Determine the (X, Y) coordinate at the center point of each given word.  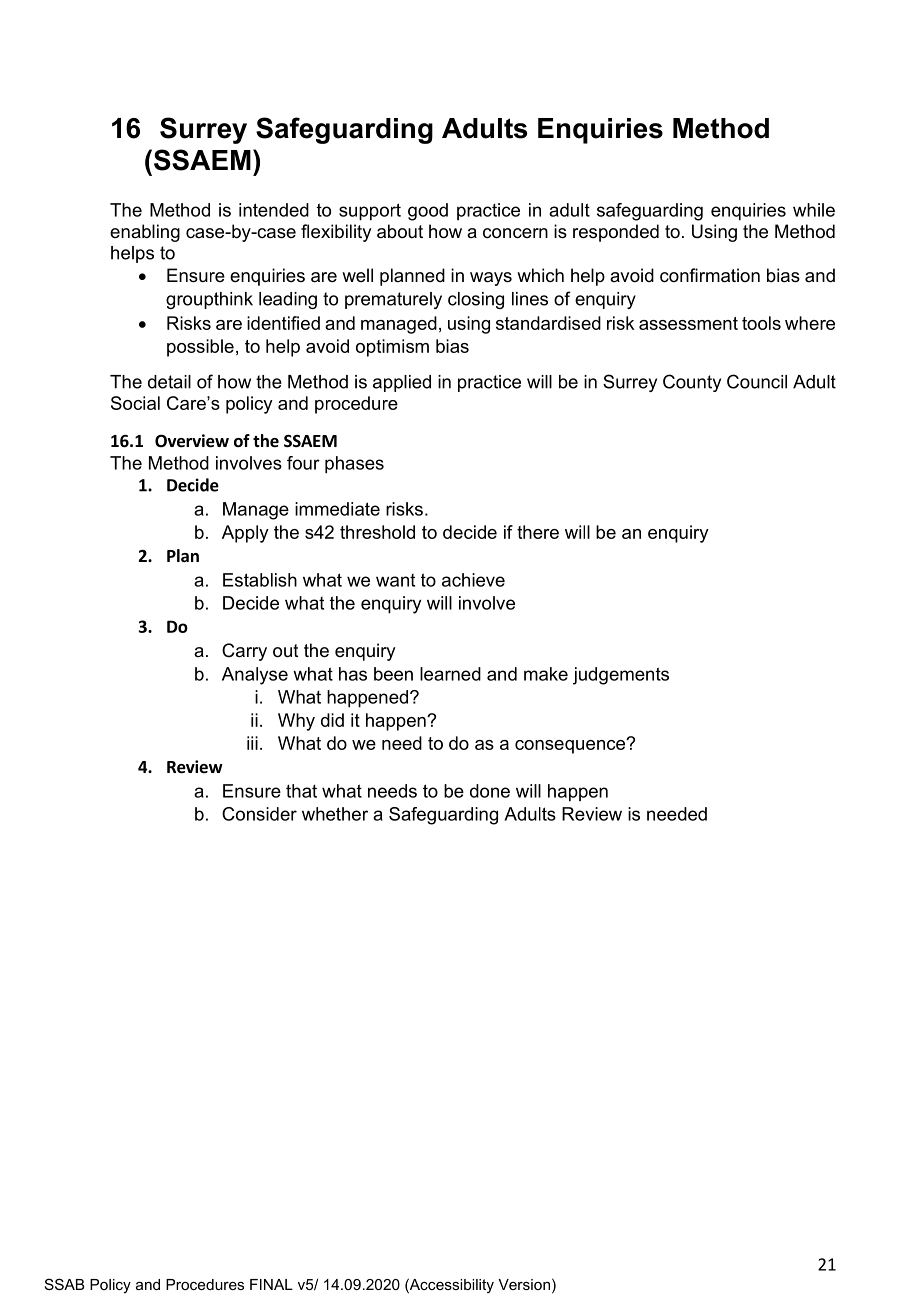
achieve (473, 580)
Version (524, 1284)
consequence (571, 746)
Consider (259, 814)
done (490, 791)
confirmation (710, 275)
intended (274, 210)
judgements (621, 676)
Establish (260, 580)
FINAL (271, 1284)
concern (515, 233)
